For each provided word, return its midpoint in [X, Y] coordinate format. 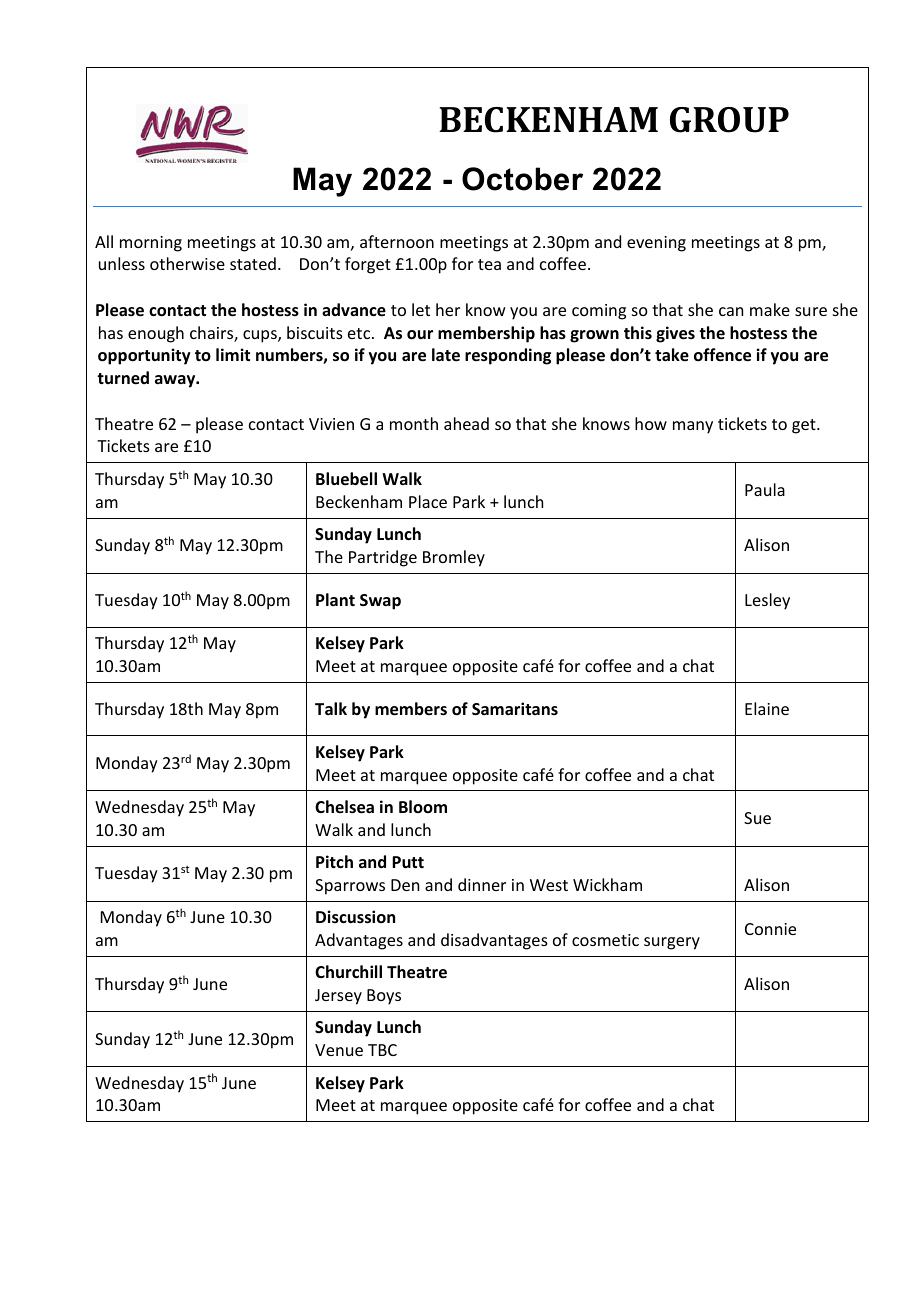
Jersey [338, 997]
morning [151, 244]
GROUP [729, 120]
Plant [335, 599]
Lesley [767, 601]
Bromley [454, 558]
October [522, 179]
